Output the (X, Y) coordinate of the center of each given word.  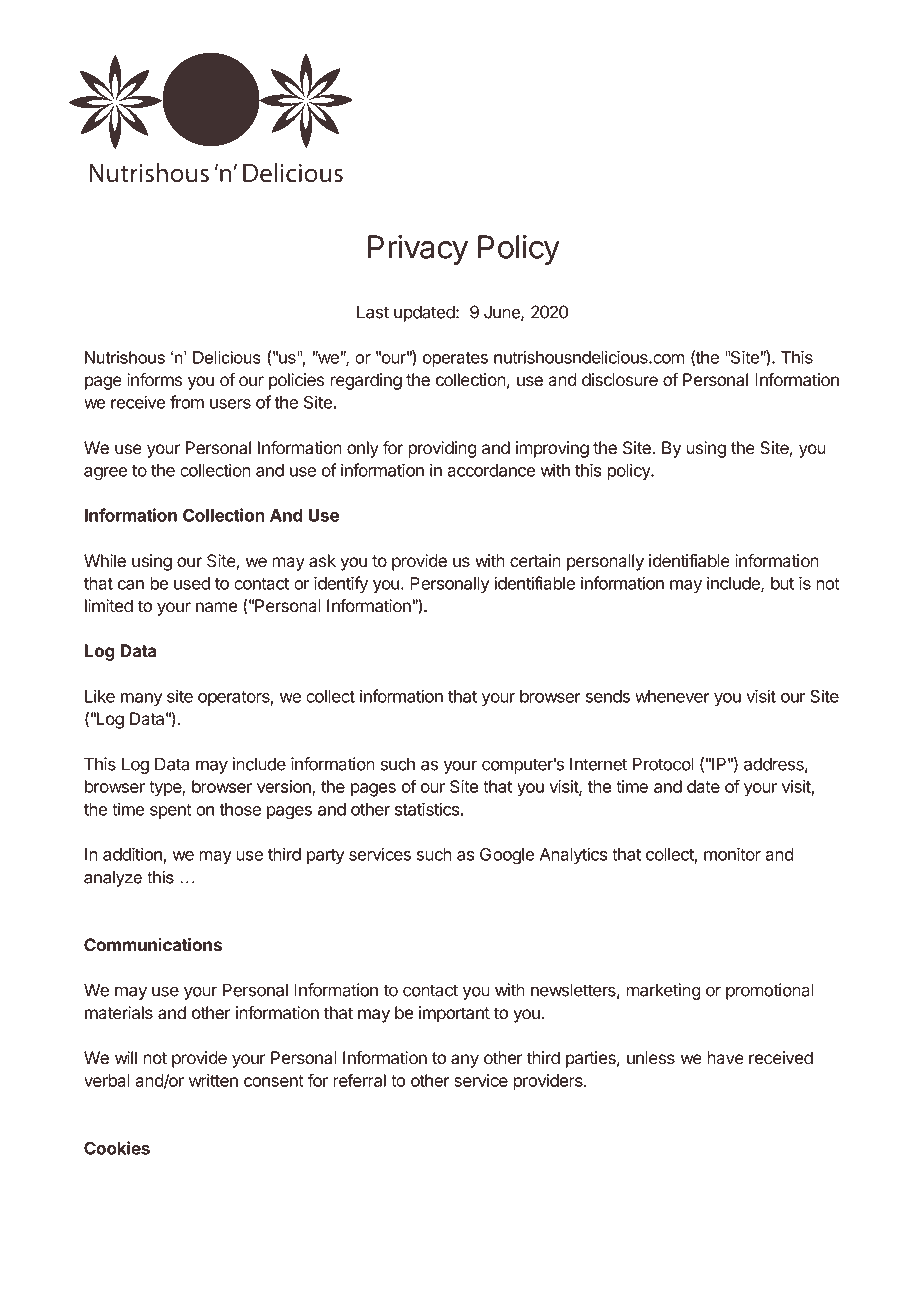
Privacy (418, 250)
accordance (491, 470)
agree (106, 474)
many (141, 699)
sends (608, 696)
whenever (672, 696)
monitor (732, 854)
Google (507, 856)
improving (552, 449)
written (213, 1080)
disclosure (620, 380)
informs (155, 380)
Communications (153, 945)
